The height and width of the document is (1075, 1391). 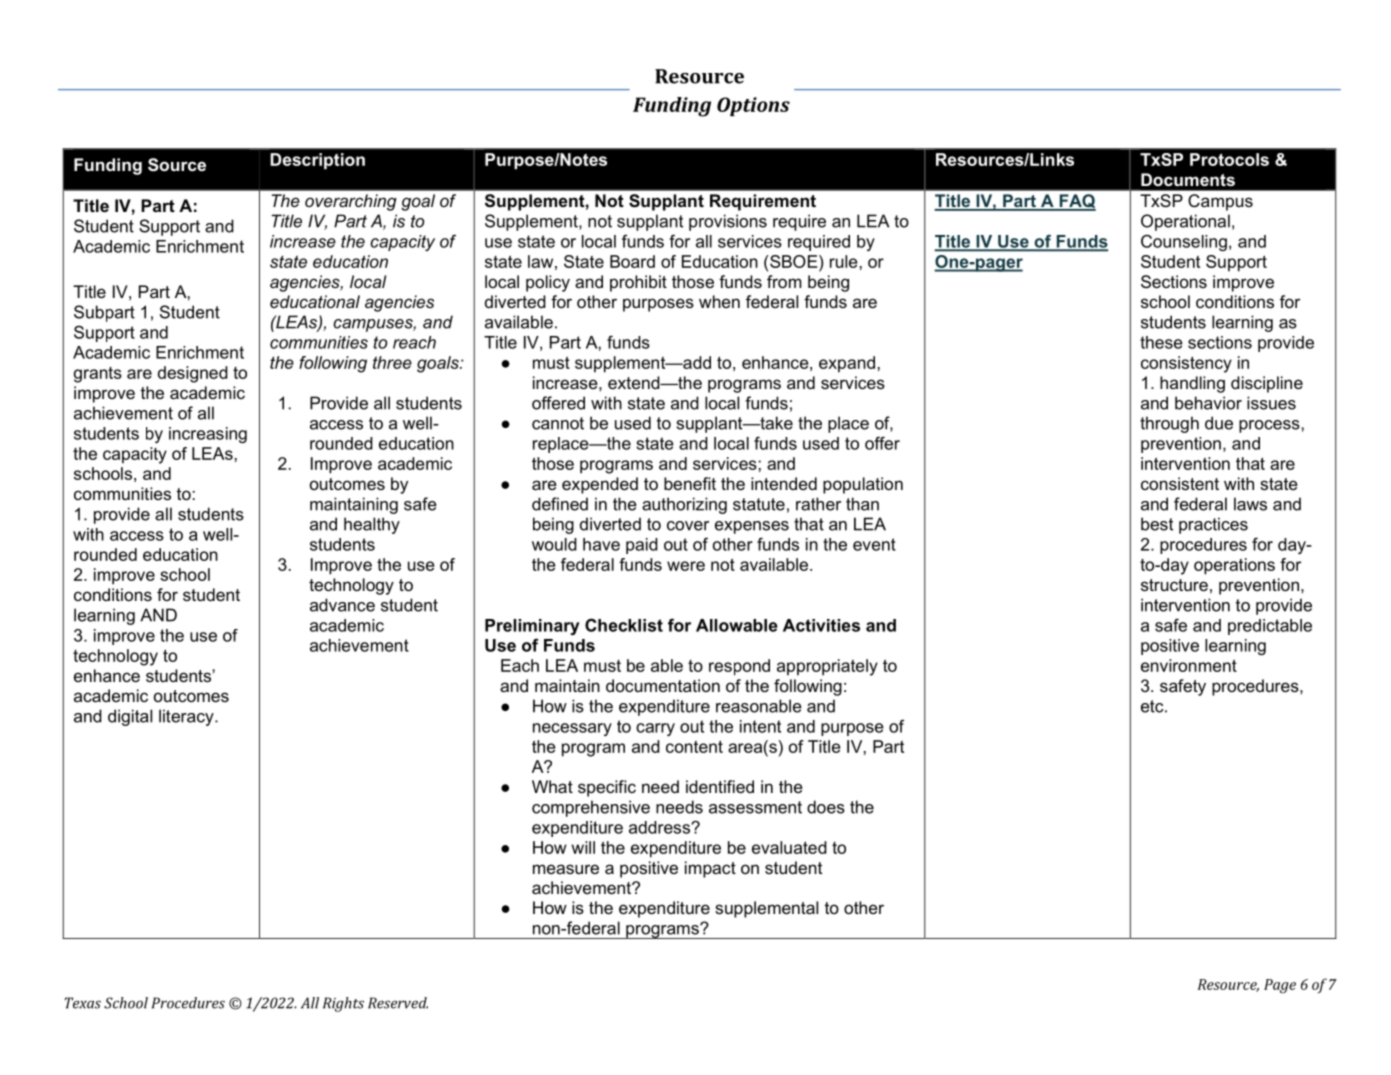 I want to click on evaluated, so click(x=789, y=847).
